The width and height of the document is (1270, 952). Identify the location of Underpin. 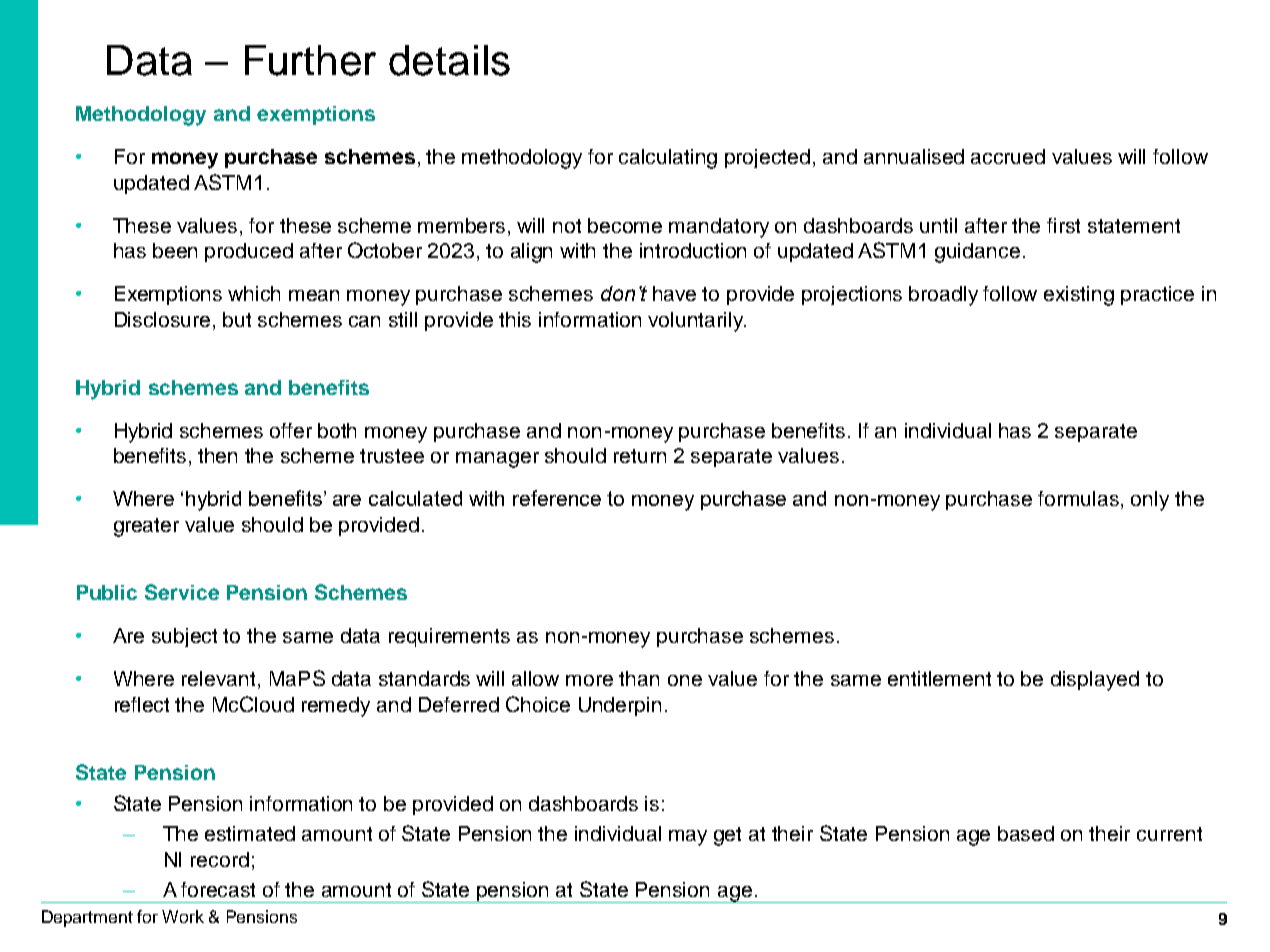
(620, 706).
